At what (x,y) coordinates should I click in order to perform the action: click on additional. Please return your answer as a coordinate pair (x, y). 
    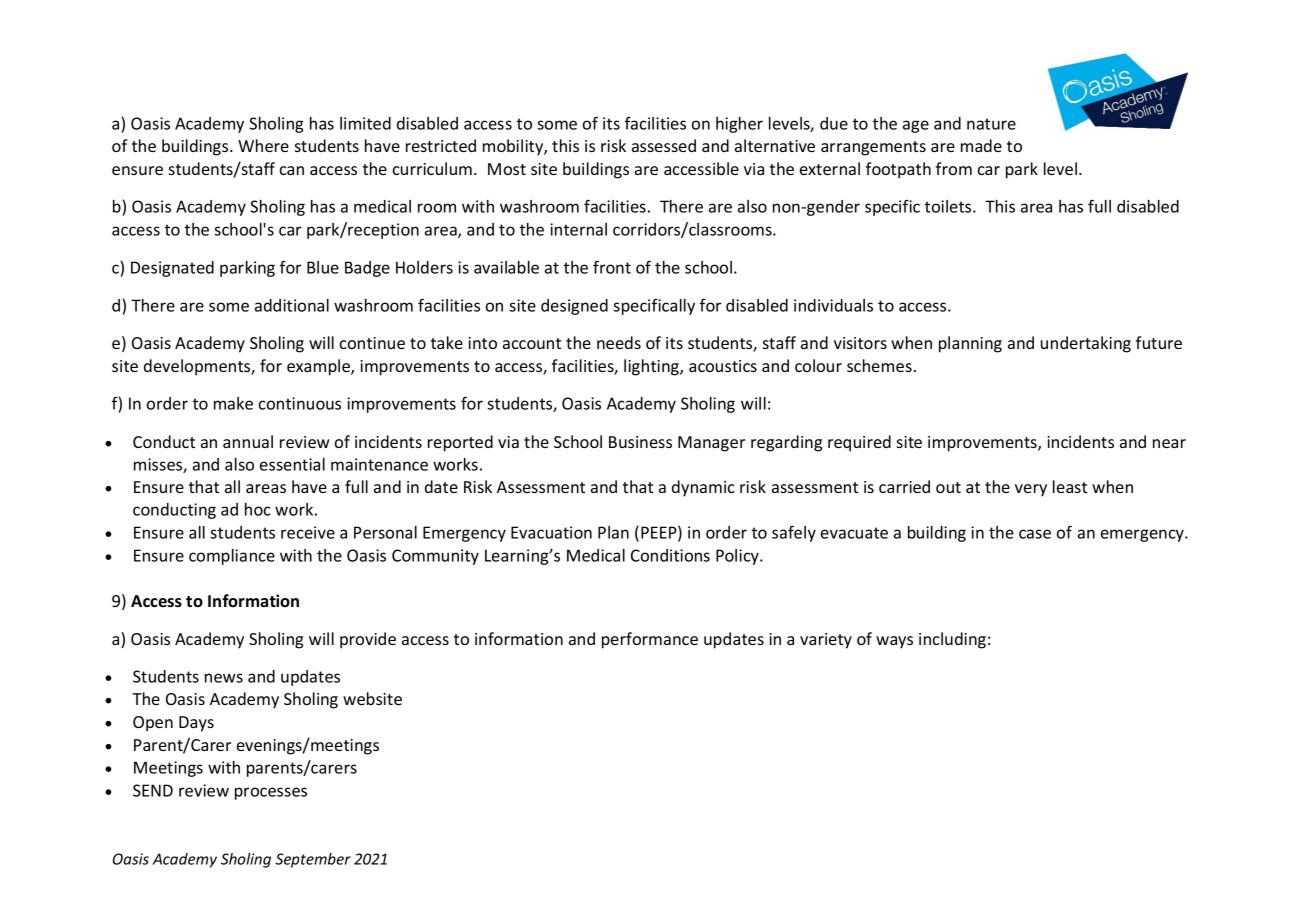
    Looking at the image, I should click on (292, 305).
